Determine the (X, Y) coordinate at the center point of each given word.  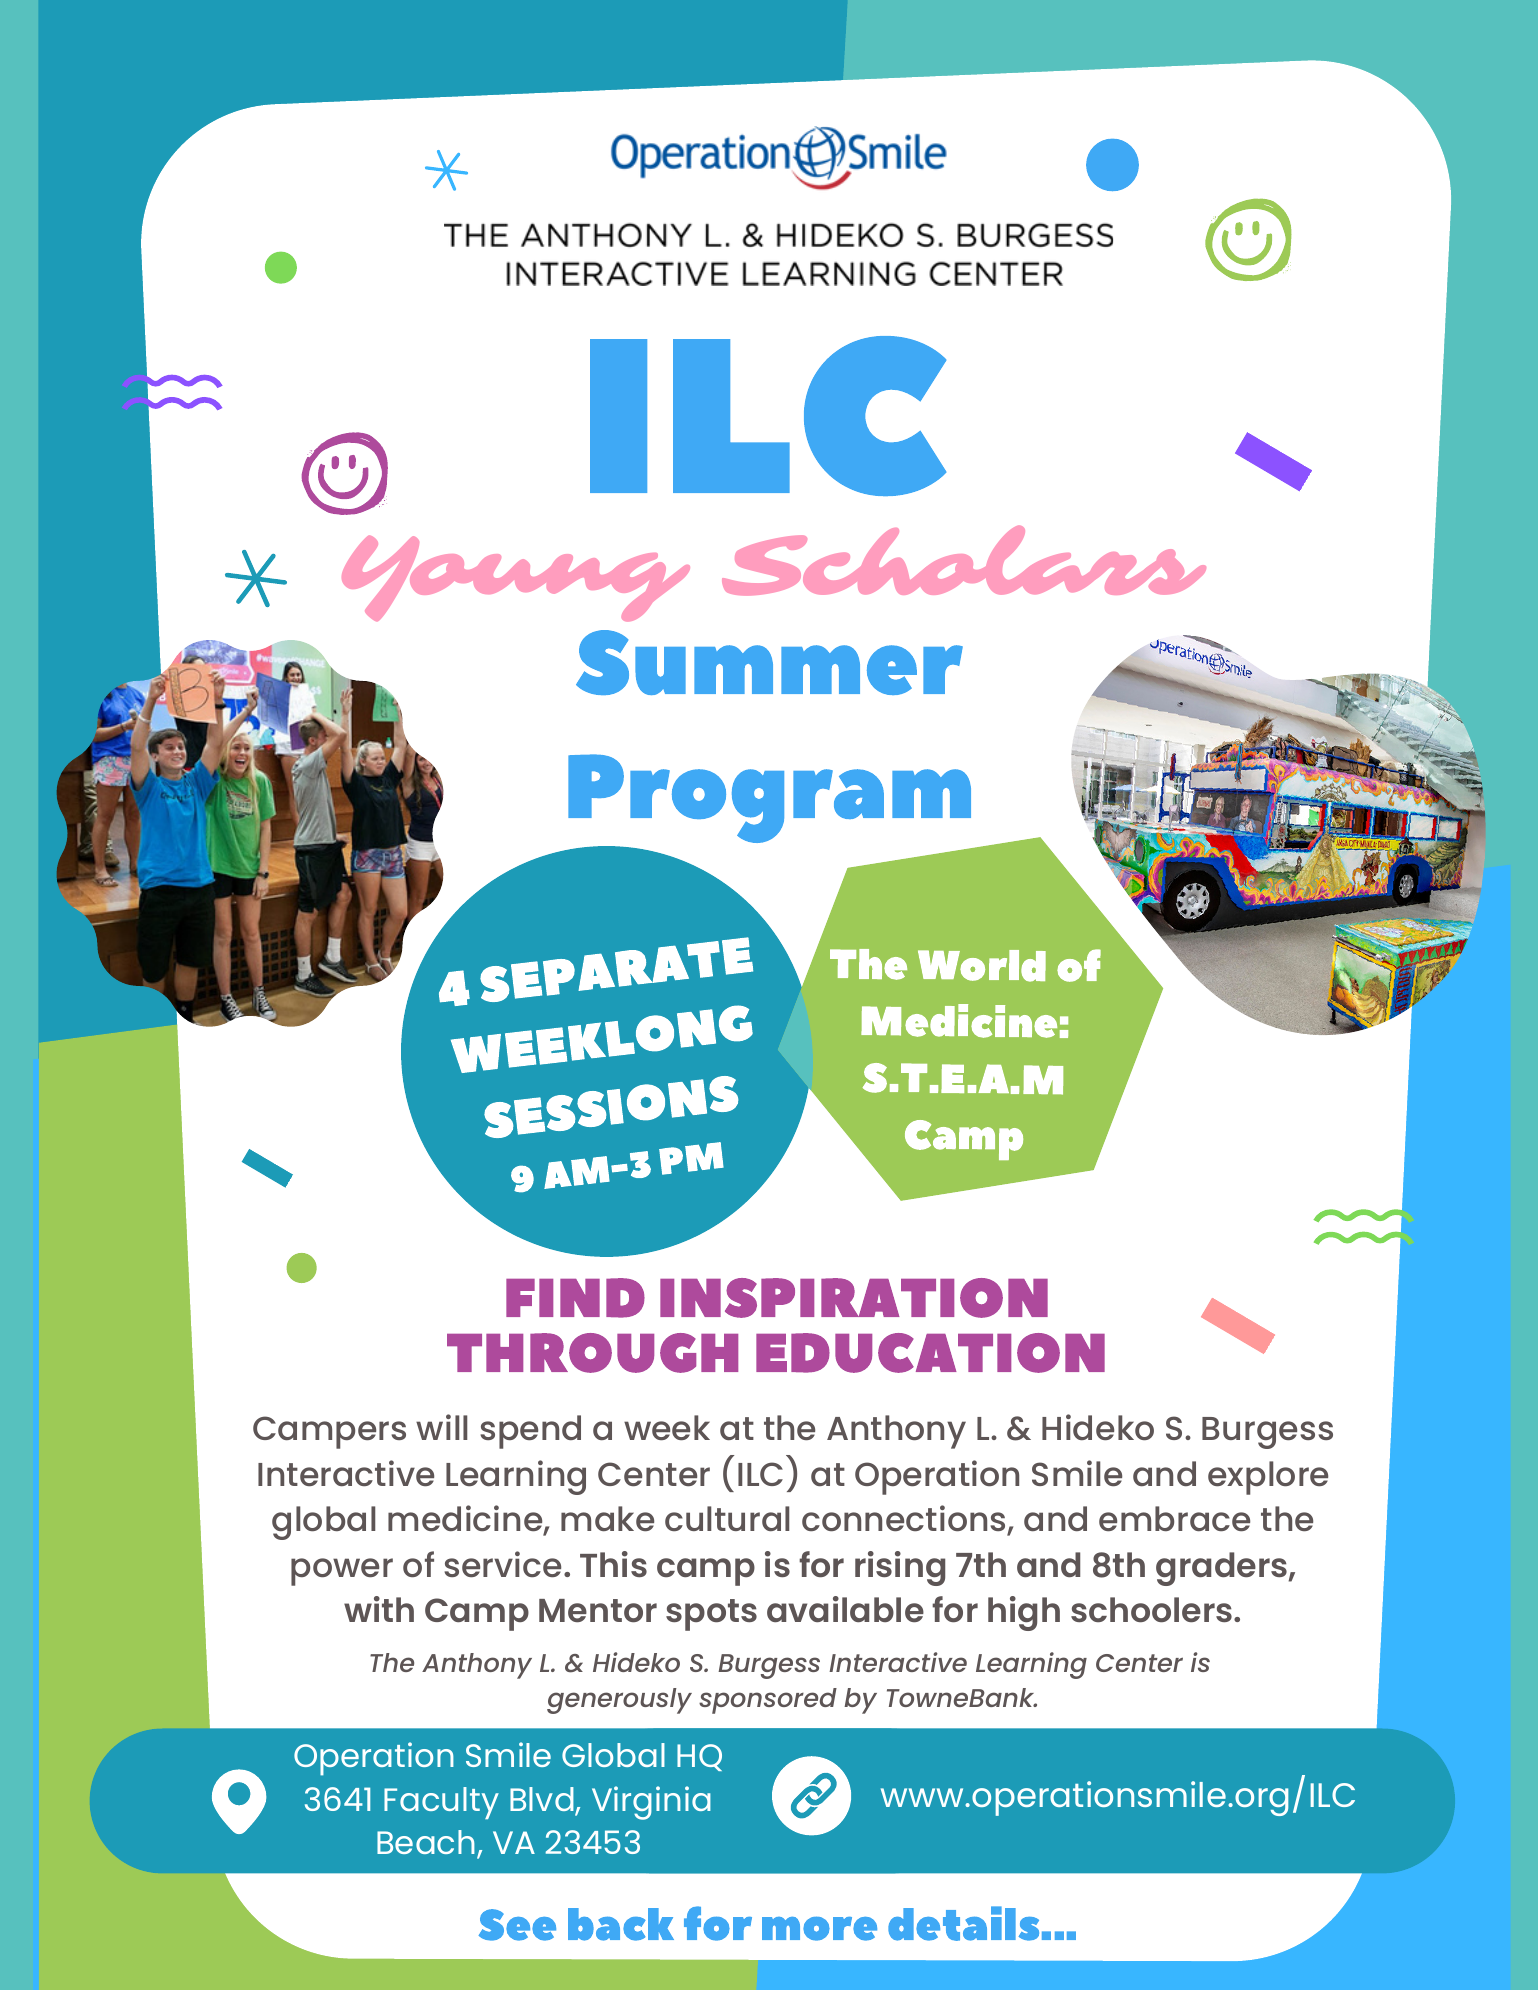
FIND (575, 1298)
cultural (727, 1518)
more (819, 1929)
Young (516, 578)
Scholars (964, 561)
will (441, 1427)
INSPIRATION (854, 1298)
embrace (1174, 1518)
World (982, 966)
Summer (769, 662)
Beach (426, 1842)
